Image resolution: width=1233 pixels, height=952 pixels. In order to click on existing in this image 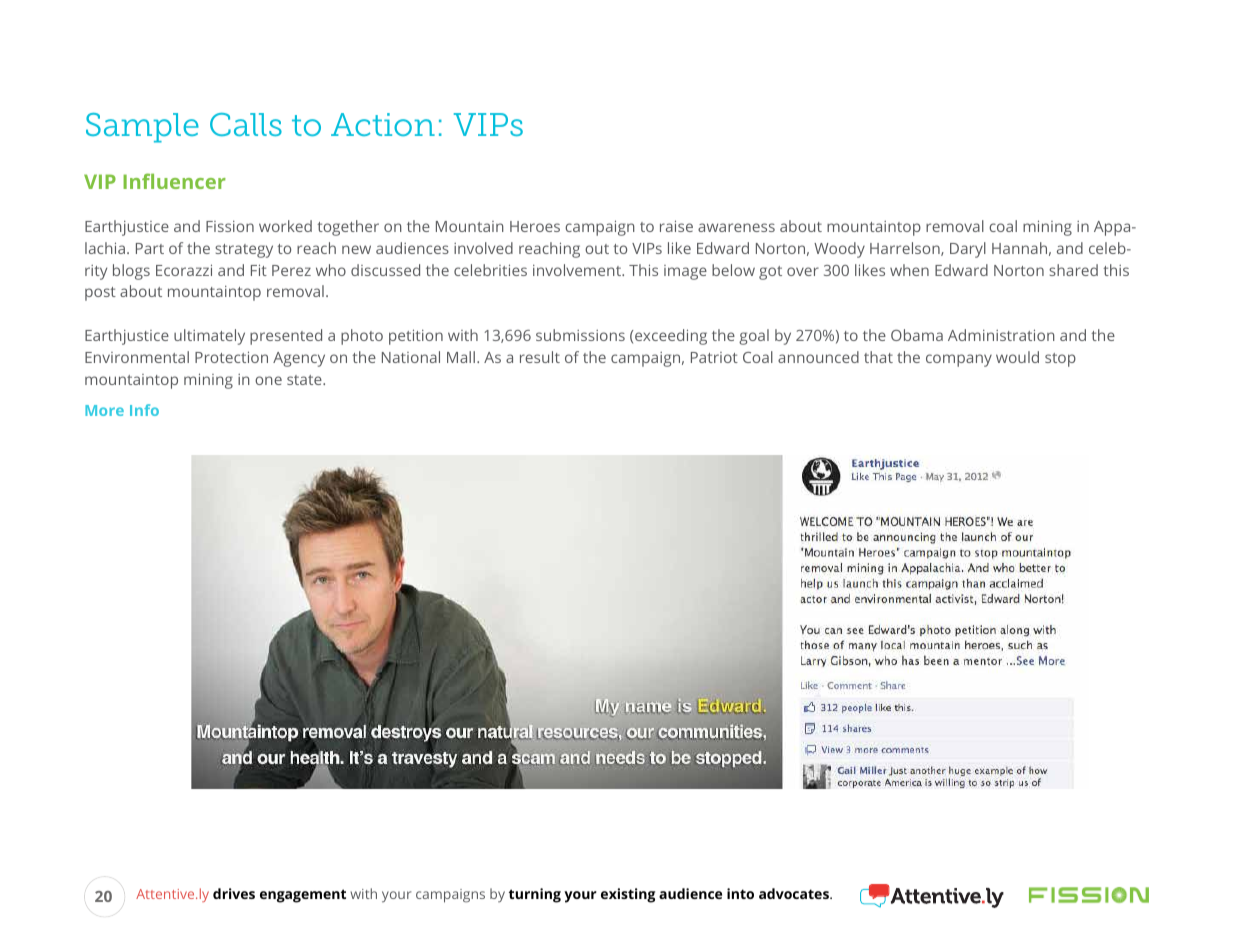, I will do `click(628, 895)`.
